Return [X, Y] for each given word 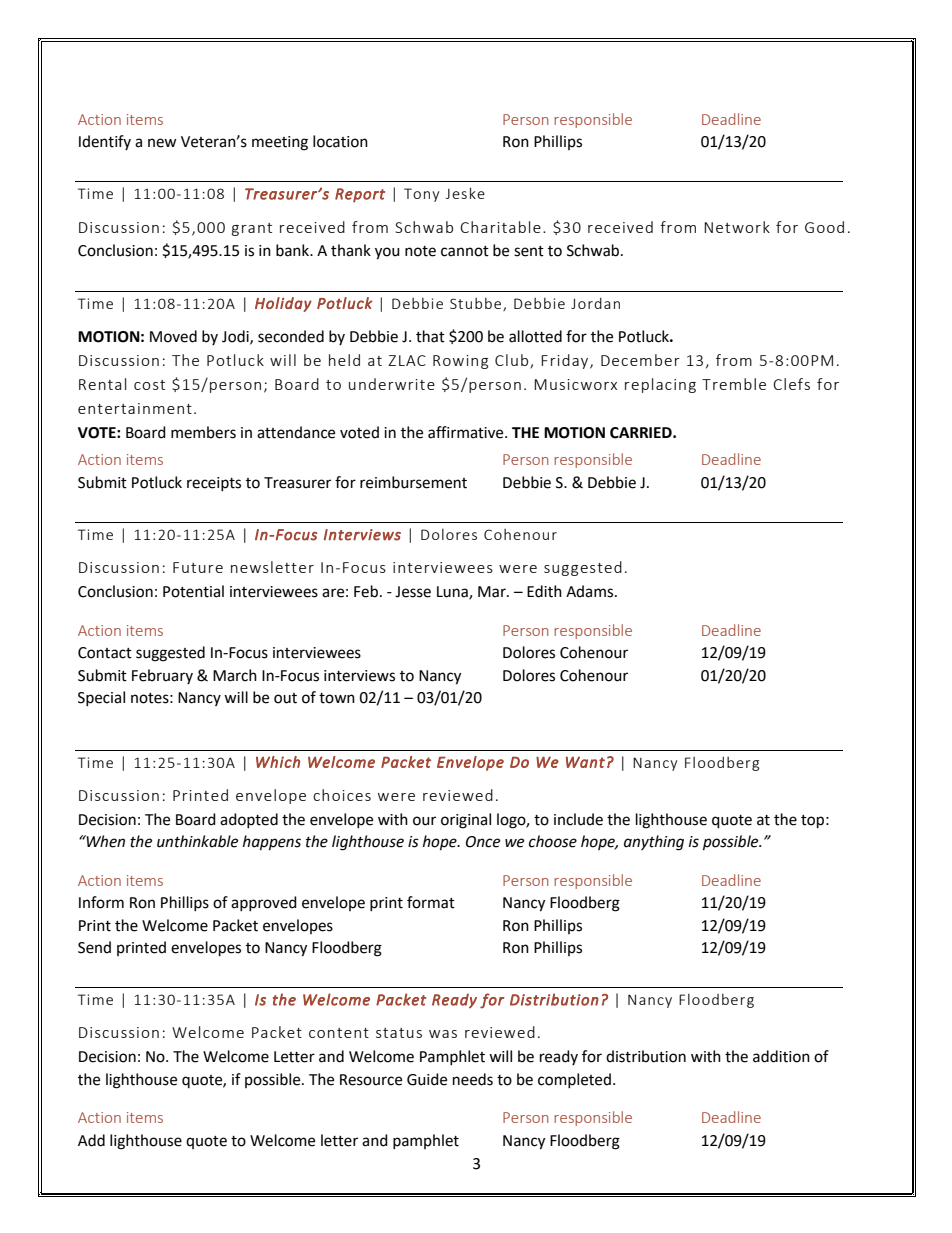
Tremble [734, 384]
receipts [214, 484]
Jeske [465, 193]
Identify [105, 142]
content [339, 1033]
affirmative [467, 432]
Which [278, 762]
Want [585, 762]
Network [737, 227]
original [466, 821]
